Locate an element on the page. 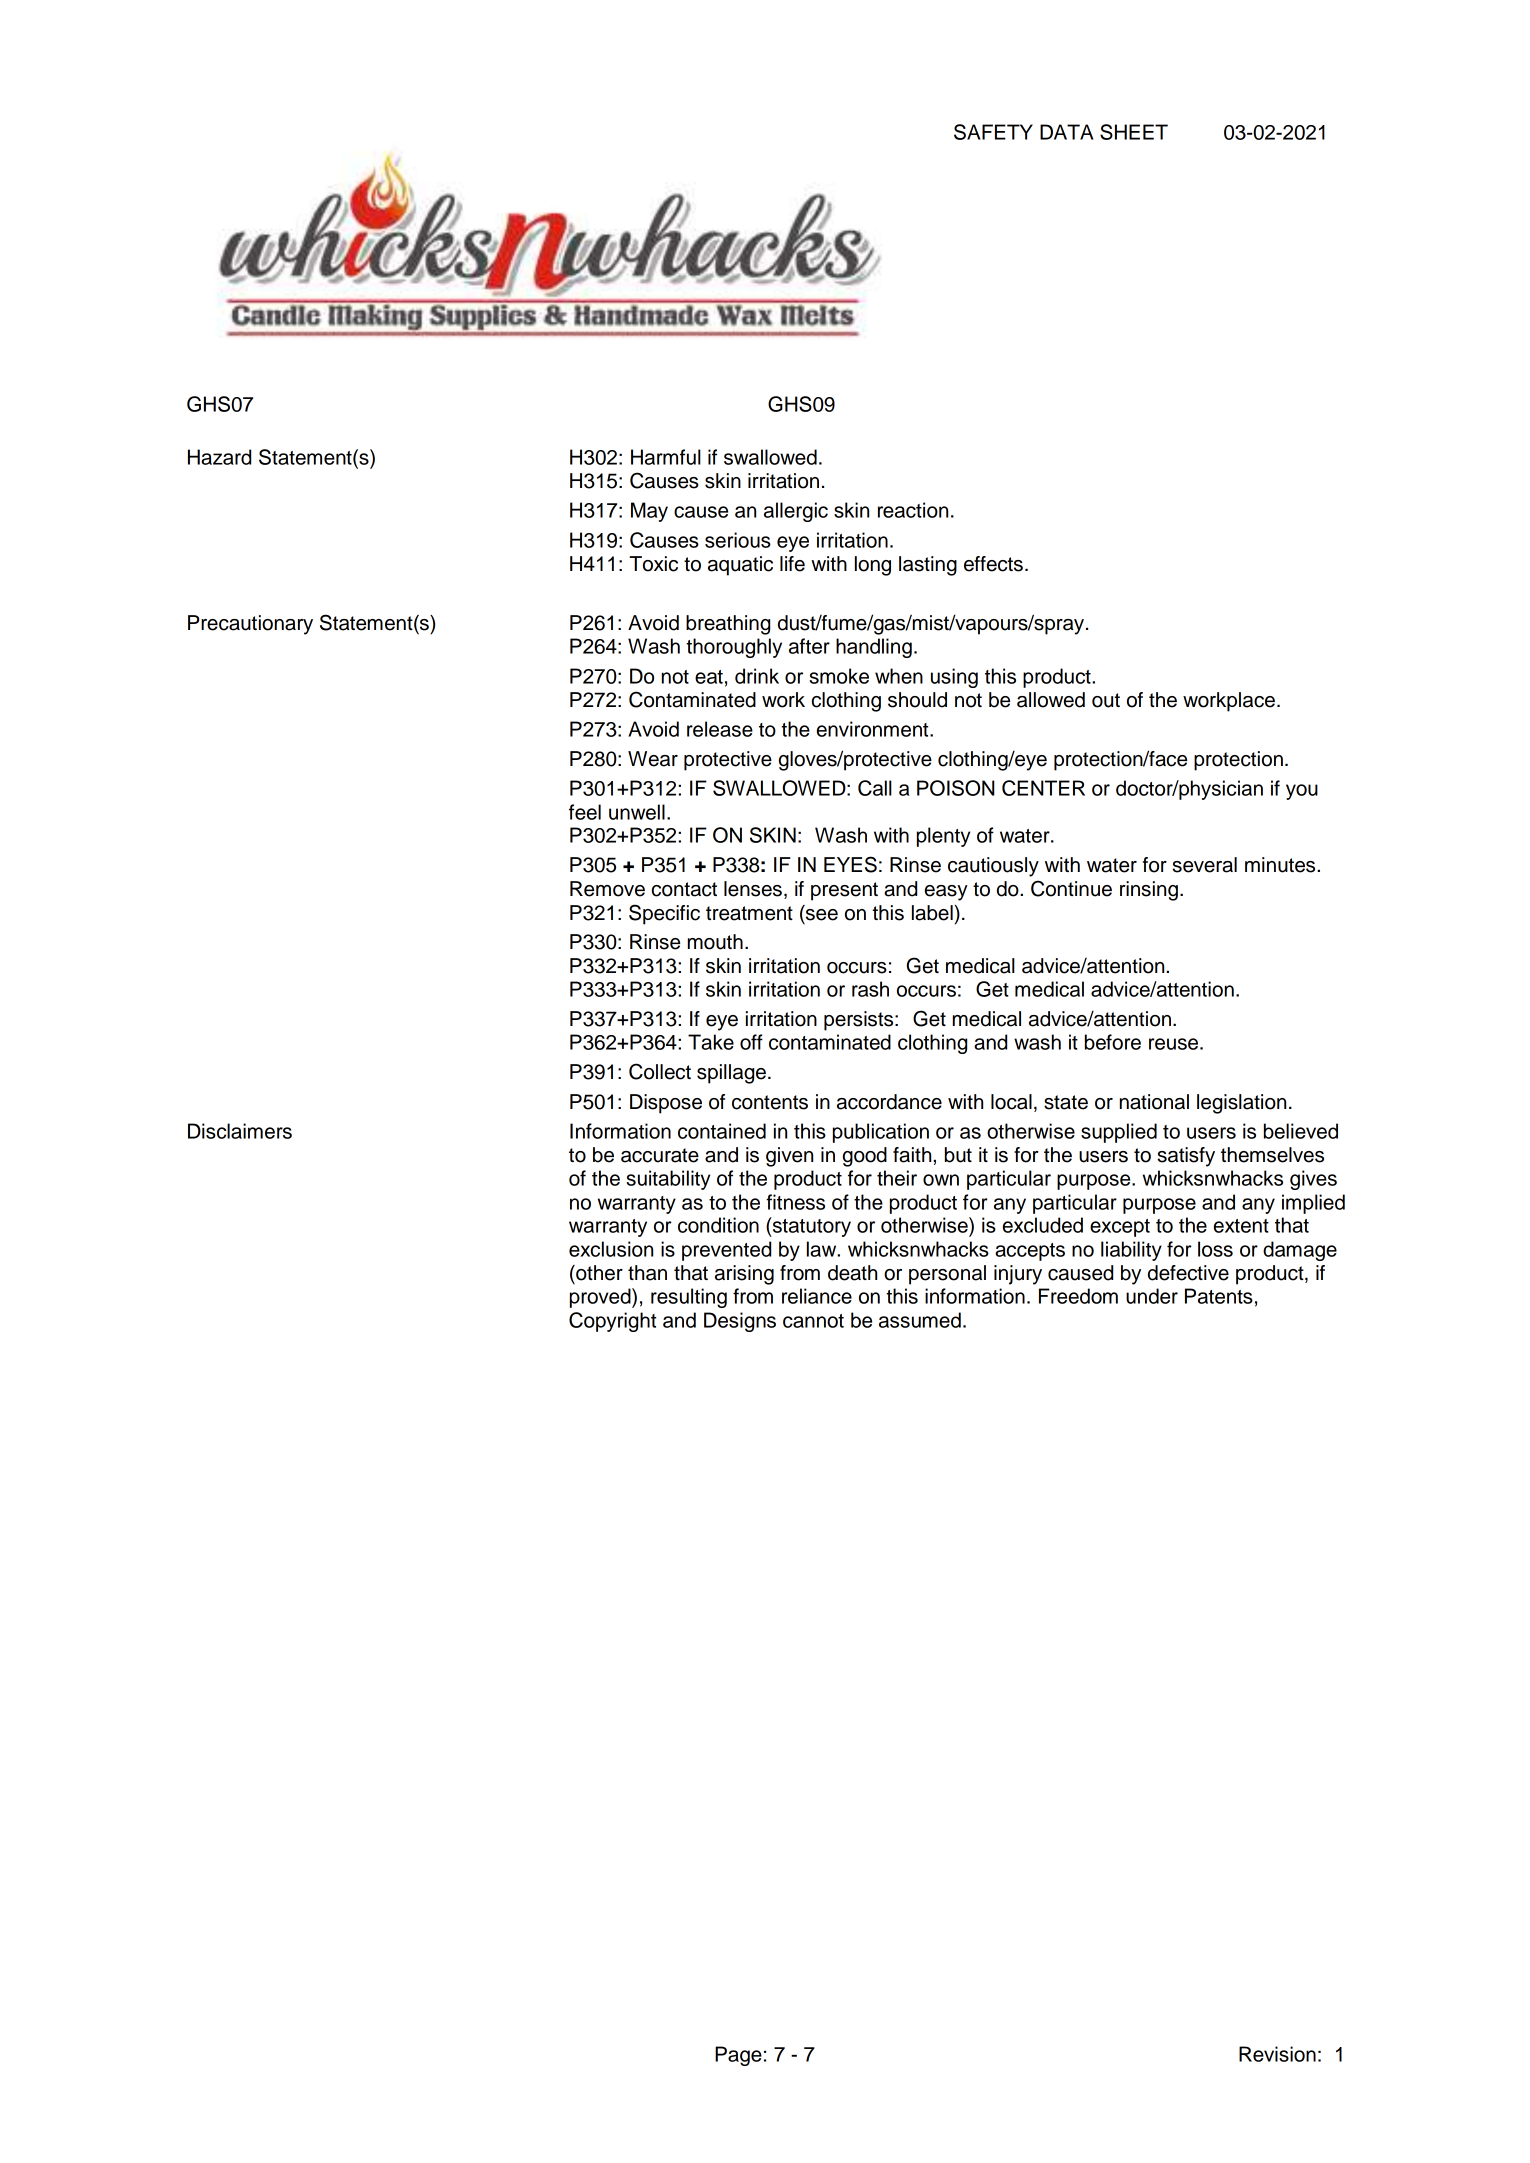 This page has width=1530, height=2163. SHEET is located at coordinates (1134, 132).
